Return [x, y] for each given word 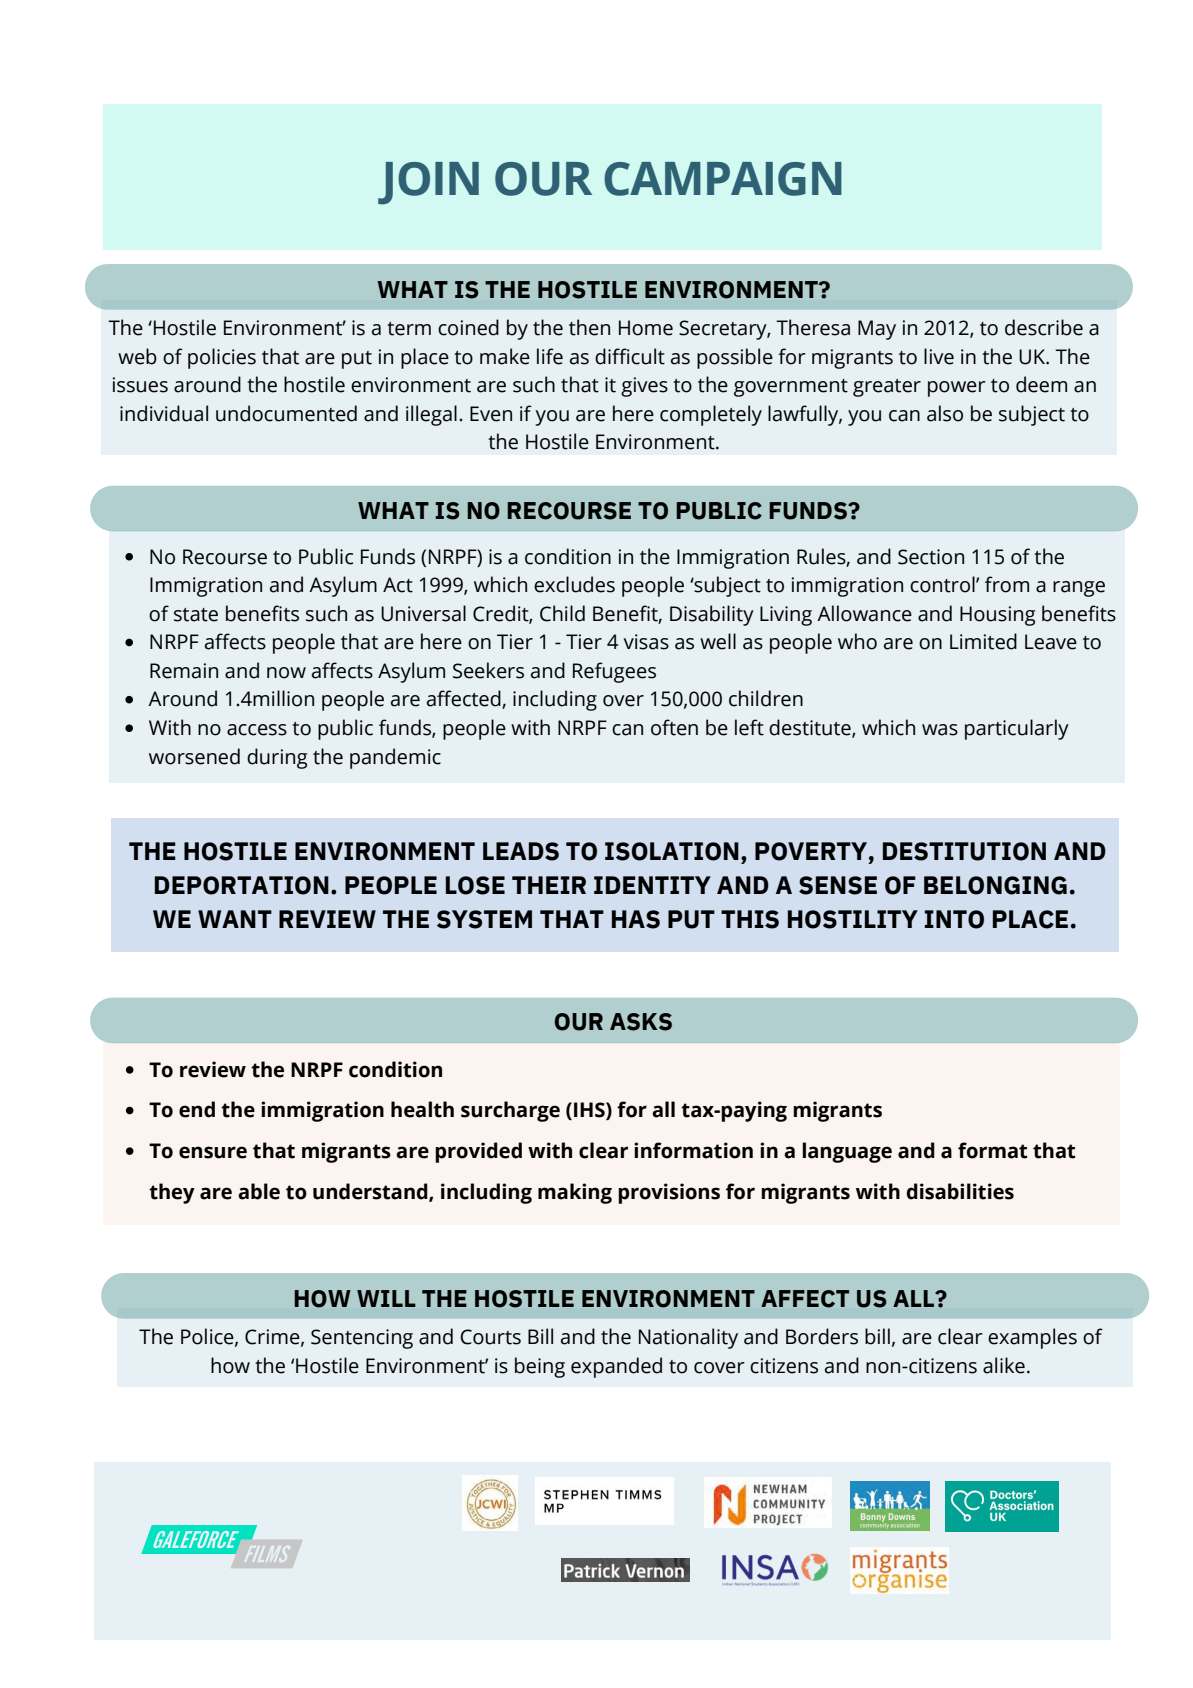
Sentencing [362, 1339]
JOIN [428, 183]
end [197, 1109]
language [847, 1152]
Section [931, 557]
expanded [616, 1367]
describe [1044, 327]
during [277, 758]
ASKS [641, 1022]
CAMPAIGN [723, 179]
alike [1004, 1365]
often [674, 727]
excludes [574, 584]
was [940, 730]
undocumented [286, 413]
